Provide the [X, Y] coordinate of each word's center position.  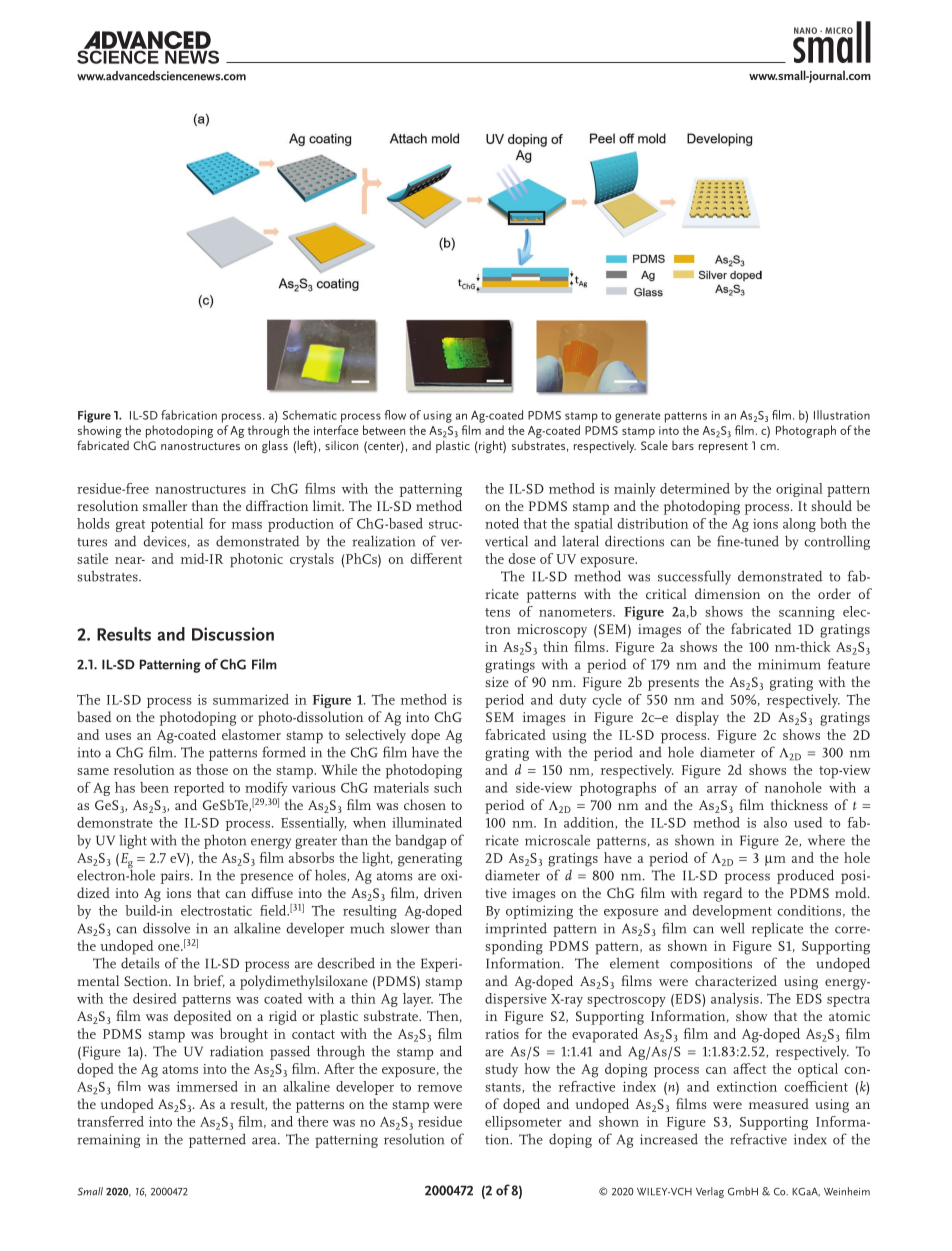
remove [440, 1088]
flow [395, 415]
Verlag [710, 1192]
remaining [108, 1141]
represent [723, 447]
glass [275, 446]
